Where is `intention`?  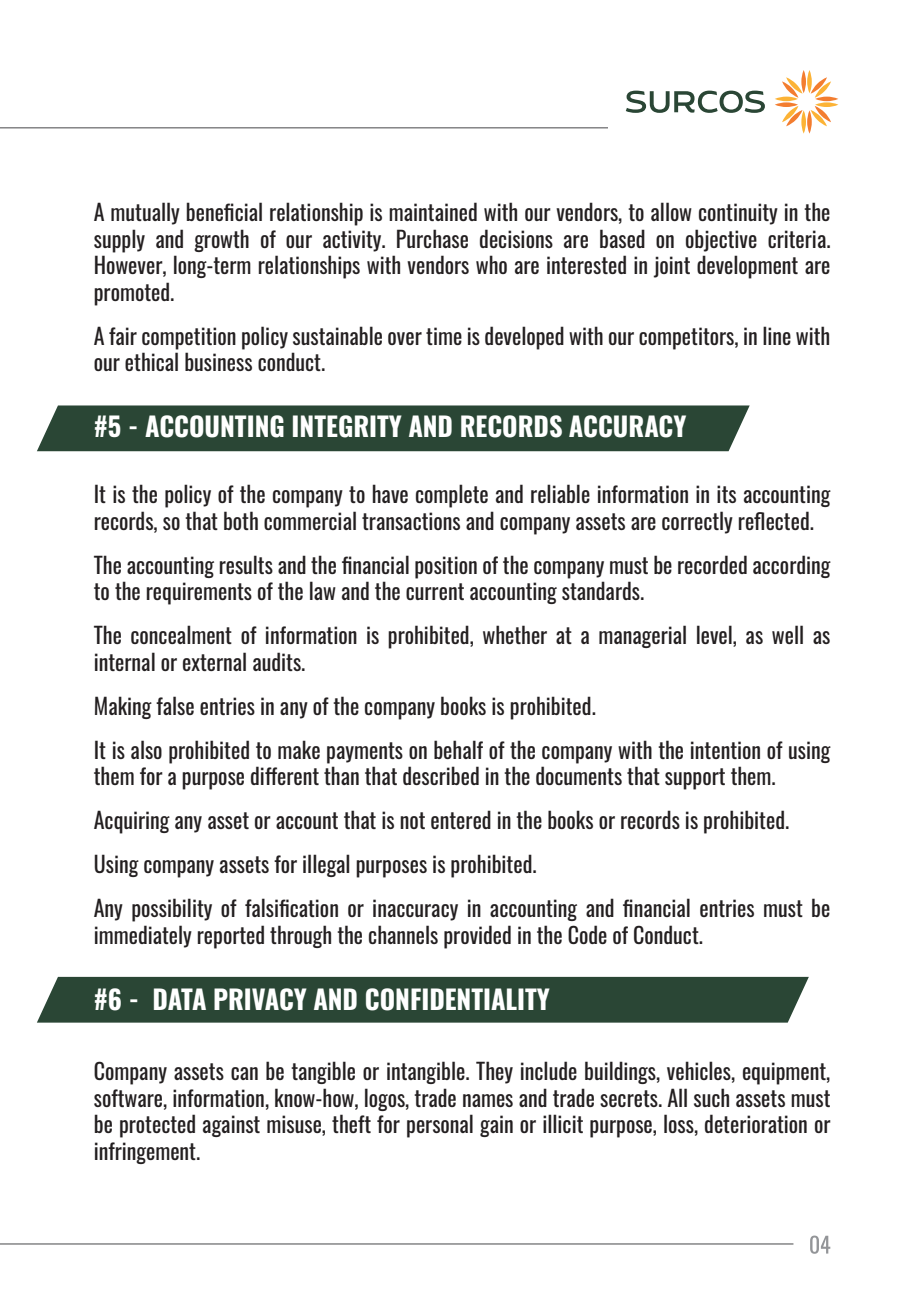 intention is located at coordinates (725, 750).
